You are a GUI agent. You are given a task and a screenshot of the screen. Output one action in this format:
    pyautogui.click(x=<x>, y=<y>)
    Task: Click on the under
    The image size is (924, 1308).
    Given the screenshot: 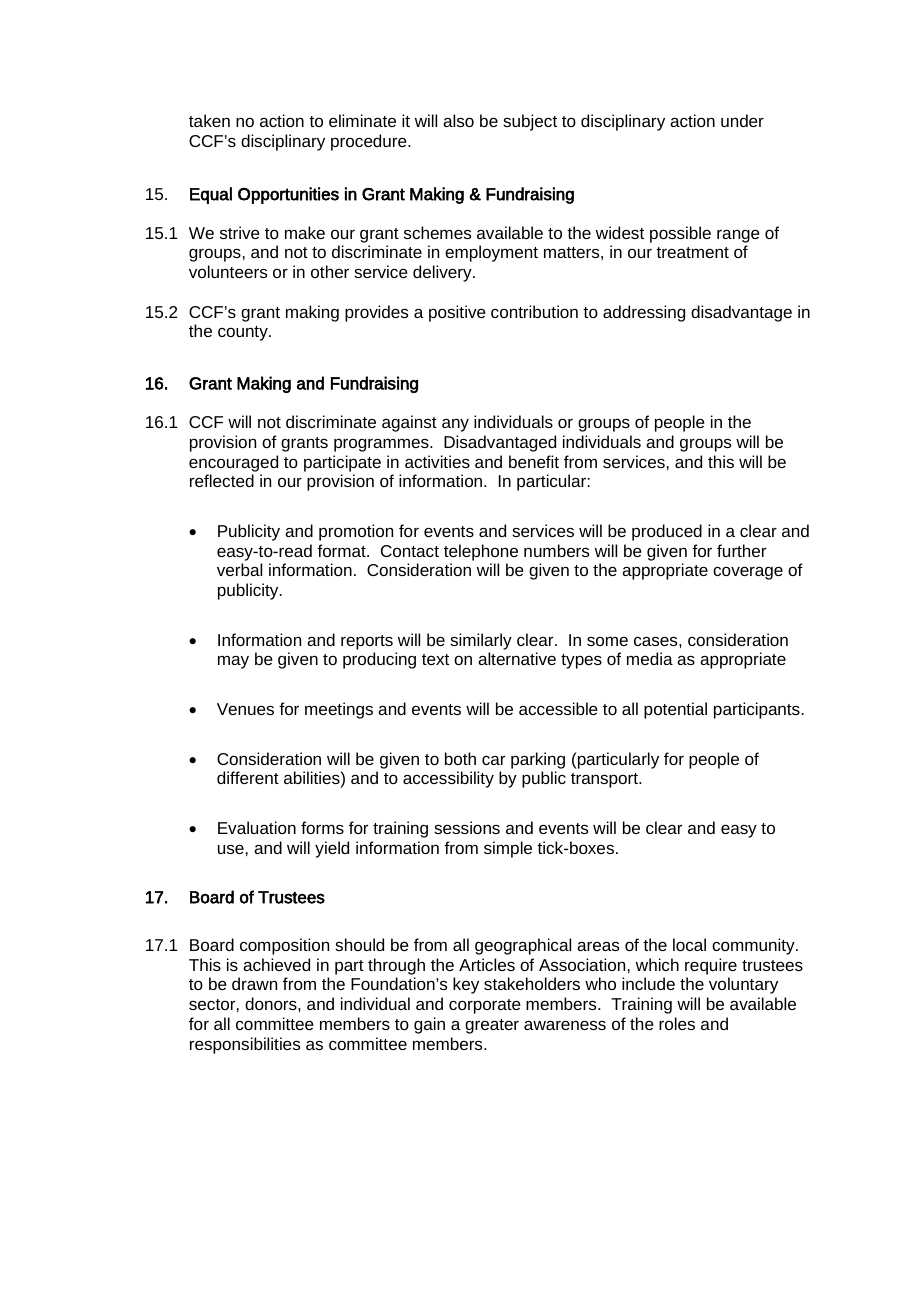 What is the action you would take?
    pyautogui.click(x=742, y=120)
